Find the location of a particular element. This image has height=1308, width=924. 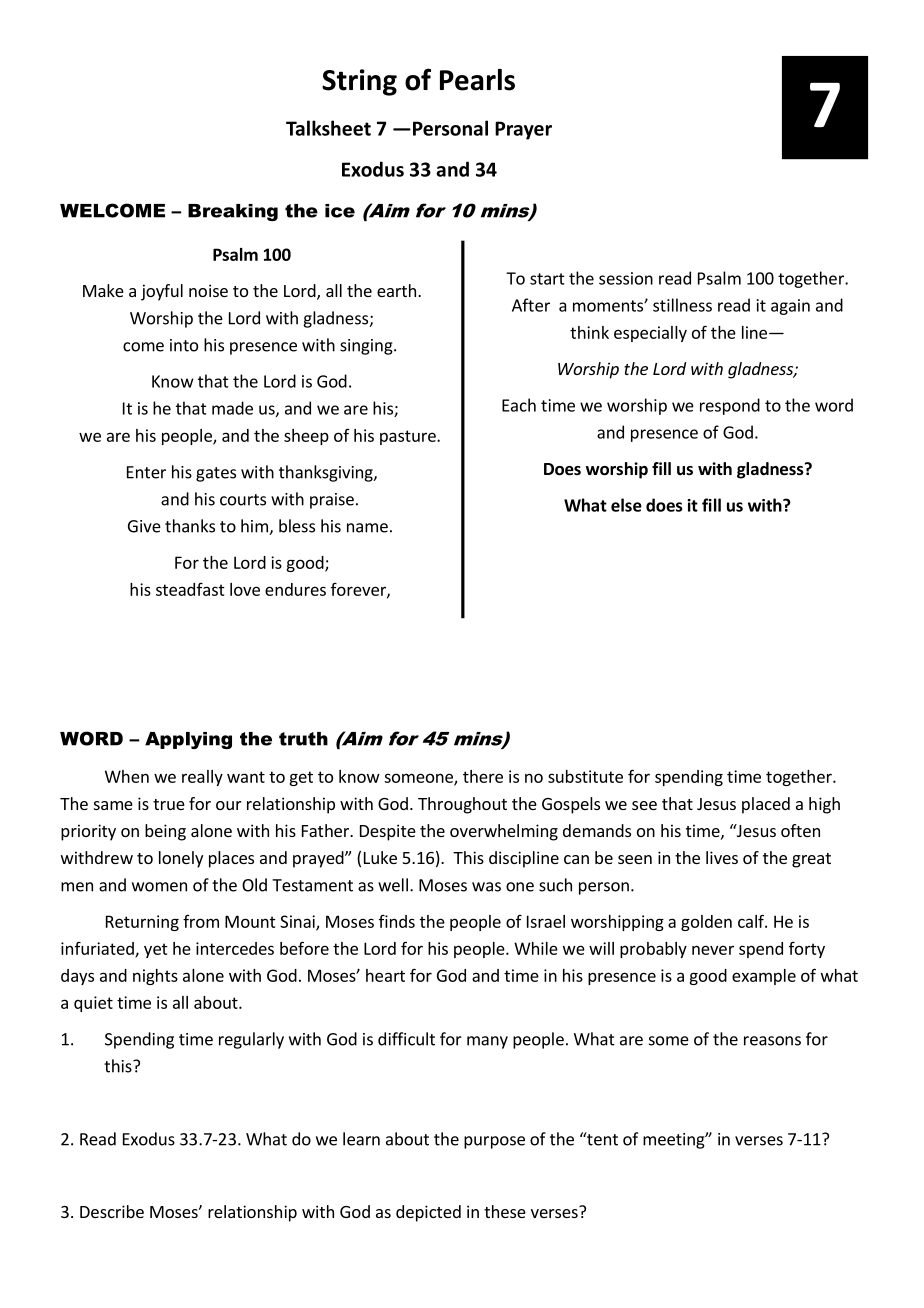

Describe is located at coordinates (112, 1211).
